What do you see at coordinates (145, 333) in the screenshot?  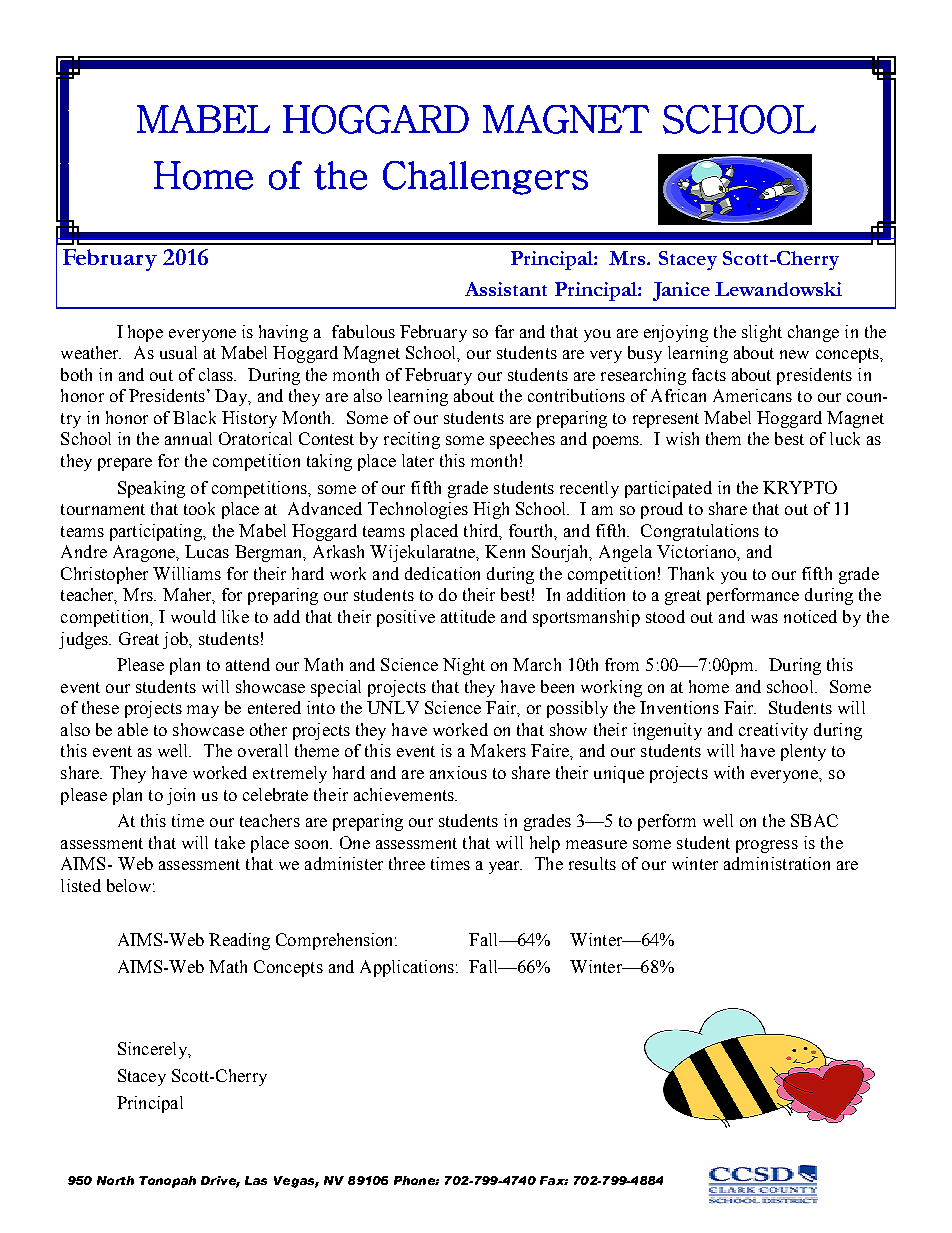 I see `hope` at bounding box center [145, 333].
